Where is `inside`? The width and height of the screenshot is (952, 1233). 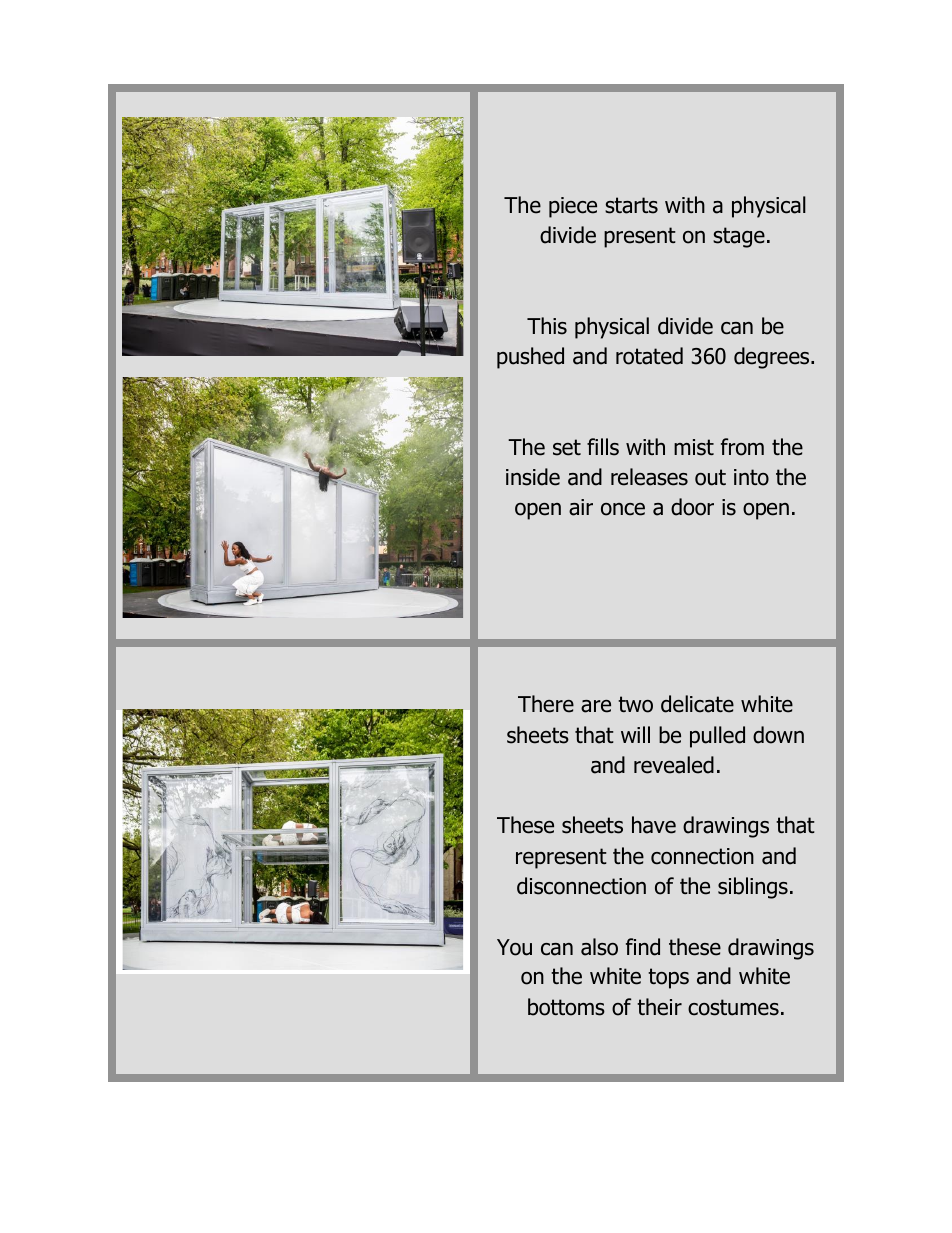
inside is located at coordinates (533, 477).
